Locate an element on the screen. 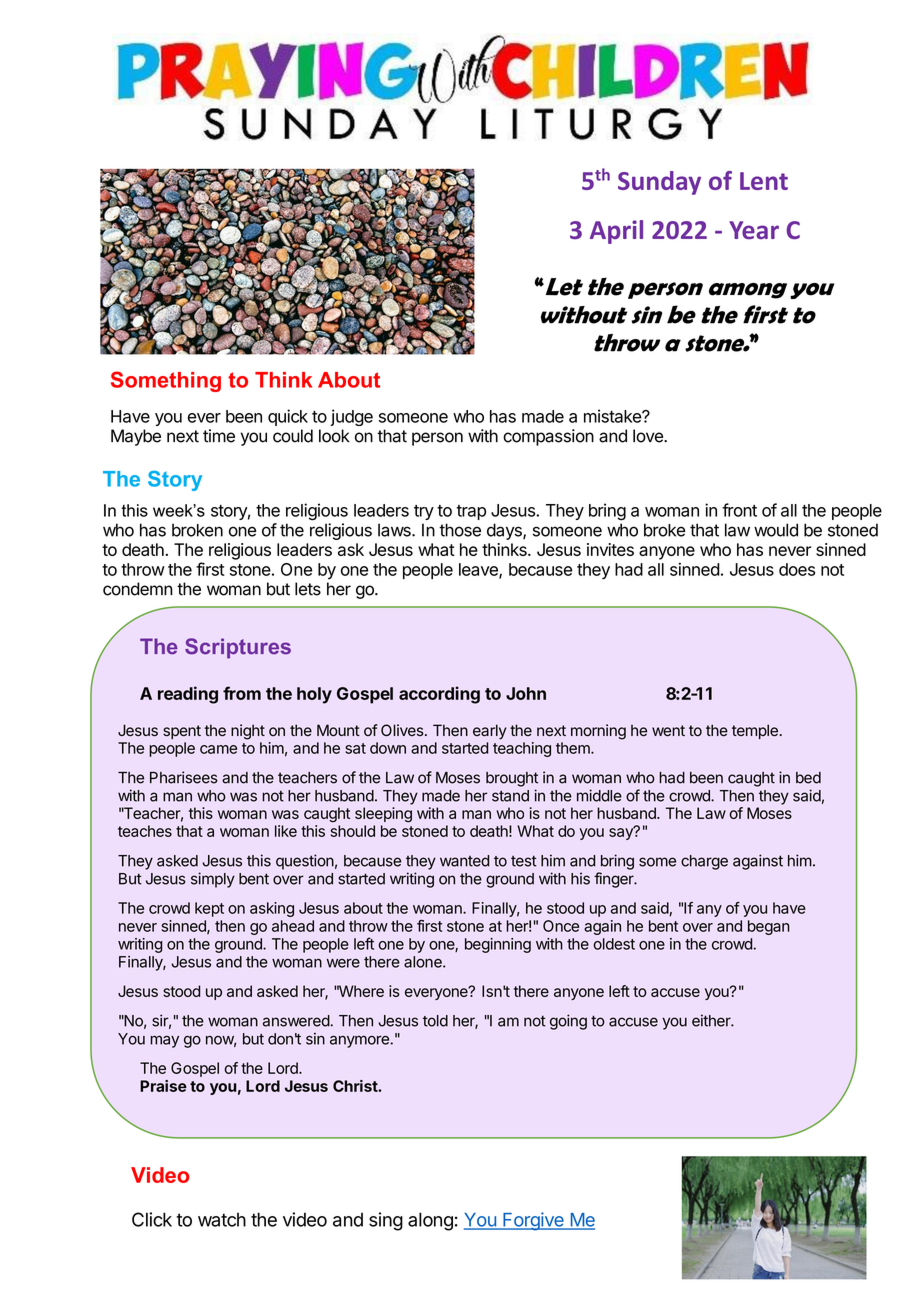 The width and height of the screenshot is (924, 1308). Year is located at coordinates (754, 230).
